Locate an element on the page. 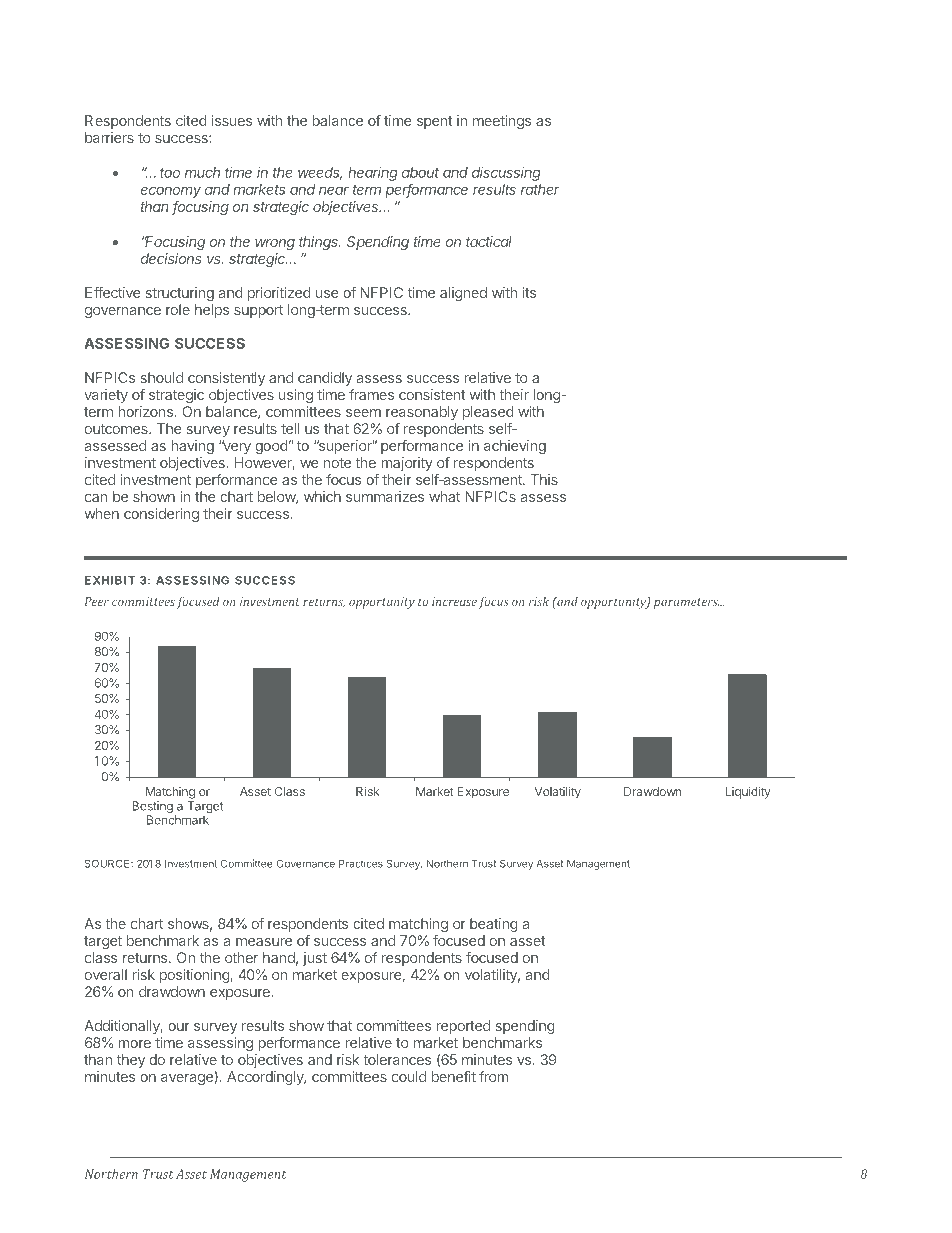  Besting is located at coordinates (152, 808).
